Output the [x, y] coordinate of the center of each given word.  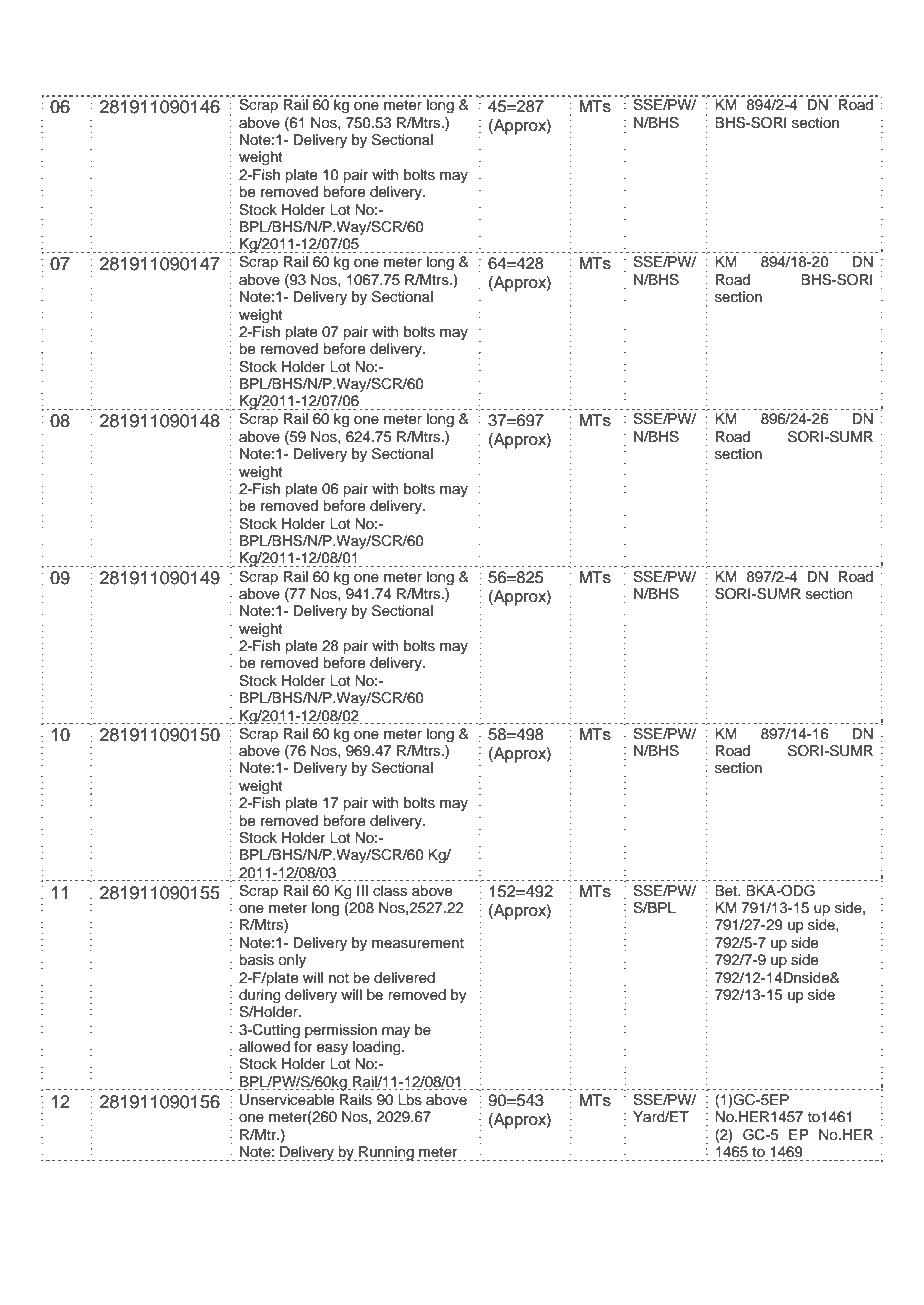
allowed [264, 1047]
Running [387, 1153]
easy [332, 1049]
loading [378, 1048]
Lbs [410, 1100]
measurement [418, 943]
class [390, 891]
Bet [727, 890]
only [292, 961]
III [362, 890]
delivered [404, 978]
